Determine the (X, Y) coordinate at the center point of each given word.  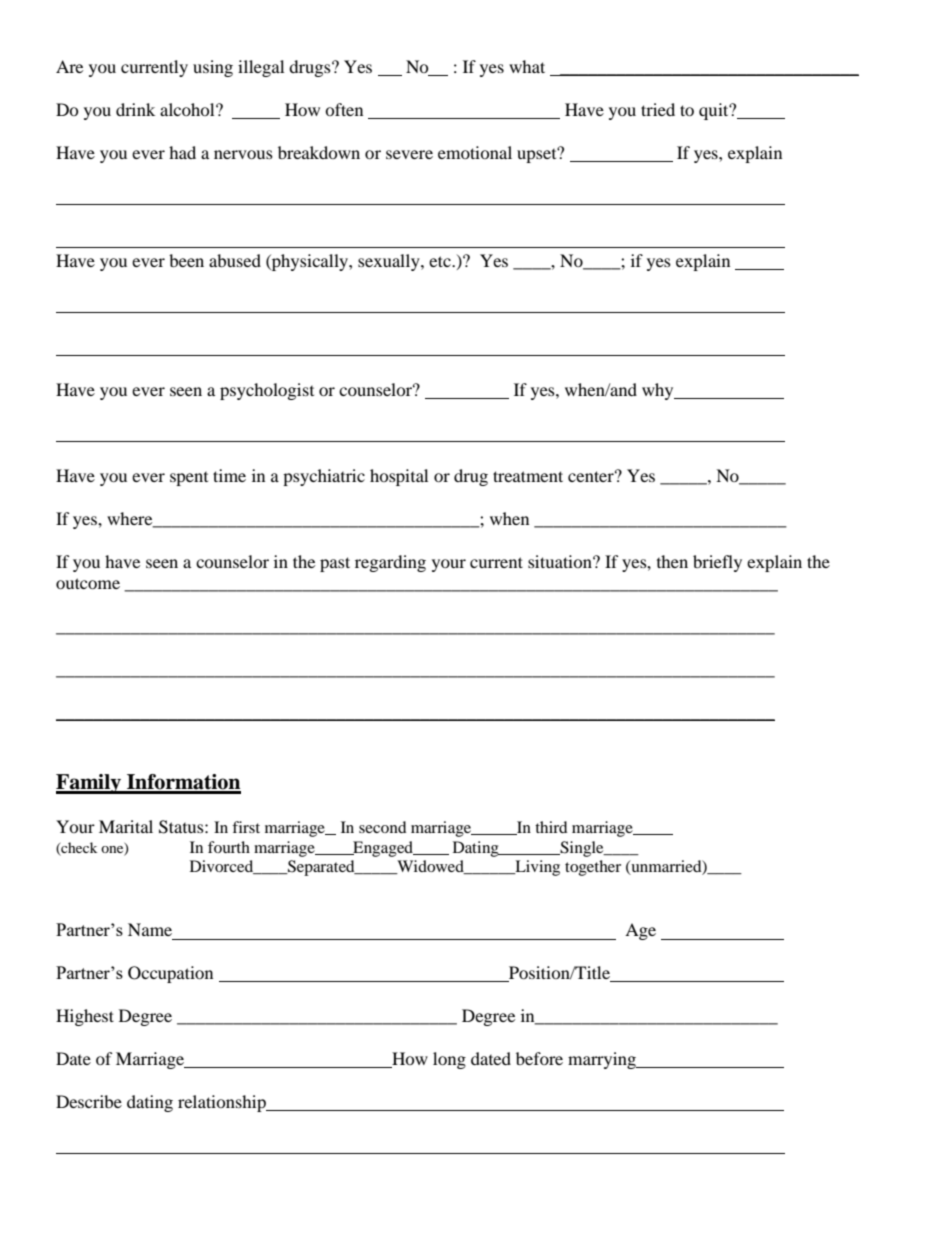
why (659, 391)
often (344, 109)
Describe (89, 1101)
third (551, 827)
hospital (399, 477)
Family (90, 784)
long (449, 1060)
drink (135, 109)
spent (189, 479)
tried (658, 109)
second (383, 827)
